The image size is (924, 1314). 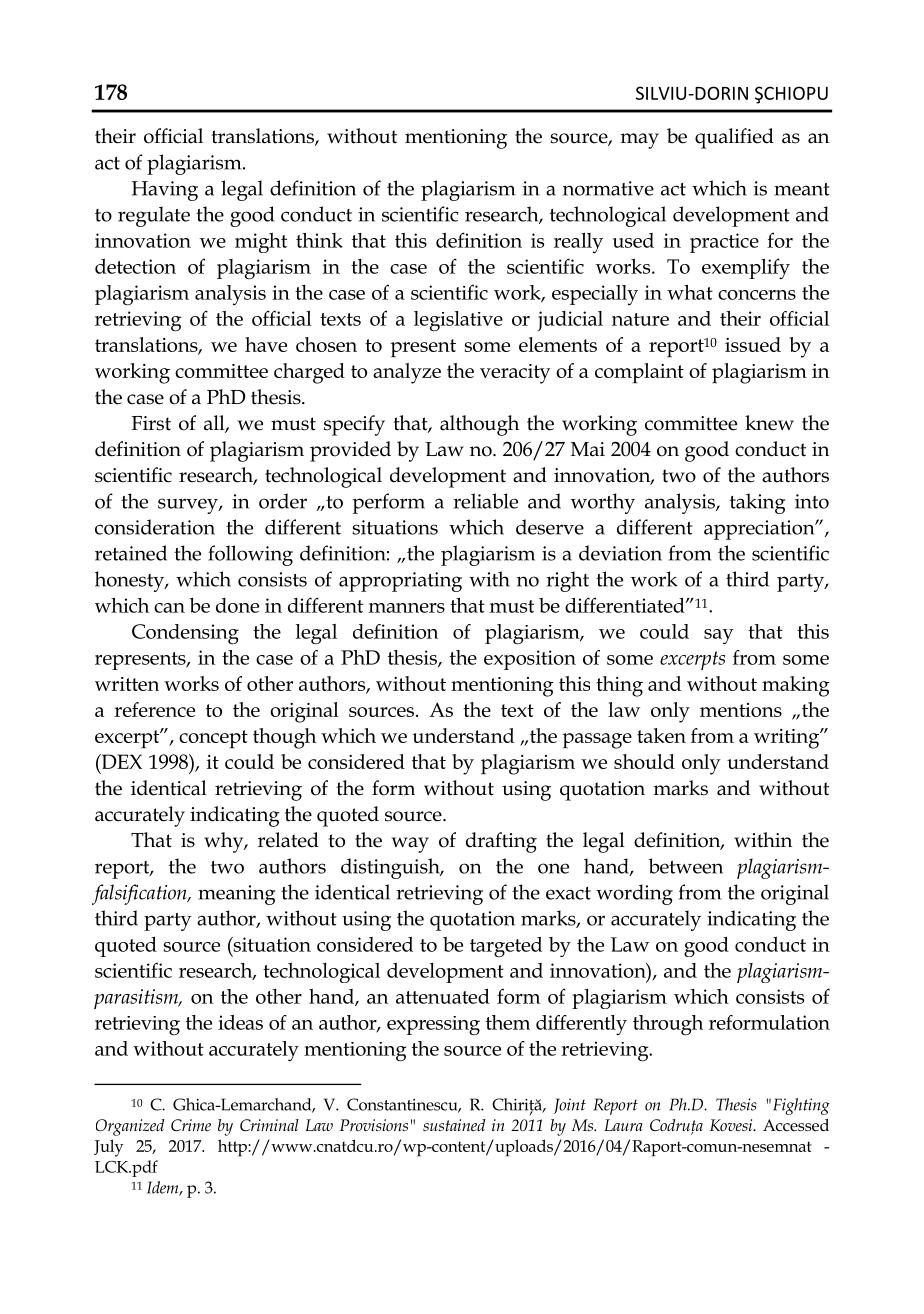 I want to click on qualified, so click(x=734, y=138).
